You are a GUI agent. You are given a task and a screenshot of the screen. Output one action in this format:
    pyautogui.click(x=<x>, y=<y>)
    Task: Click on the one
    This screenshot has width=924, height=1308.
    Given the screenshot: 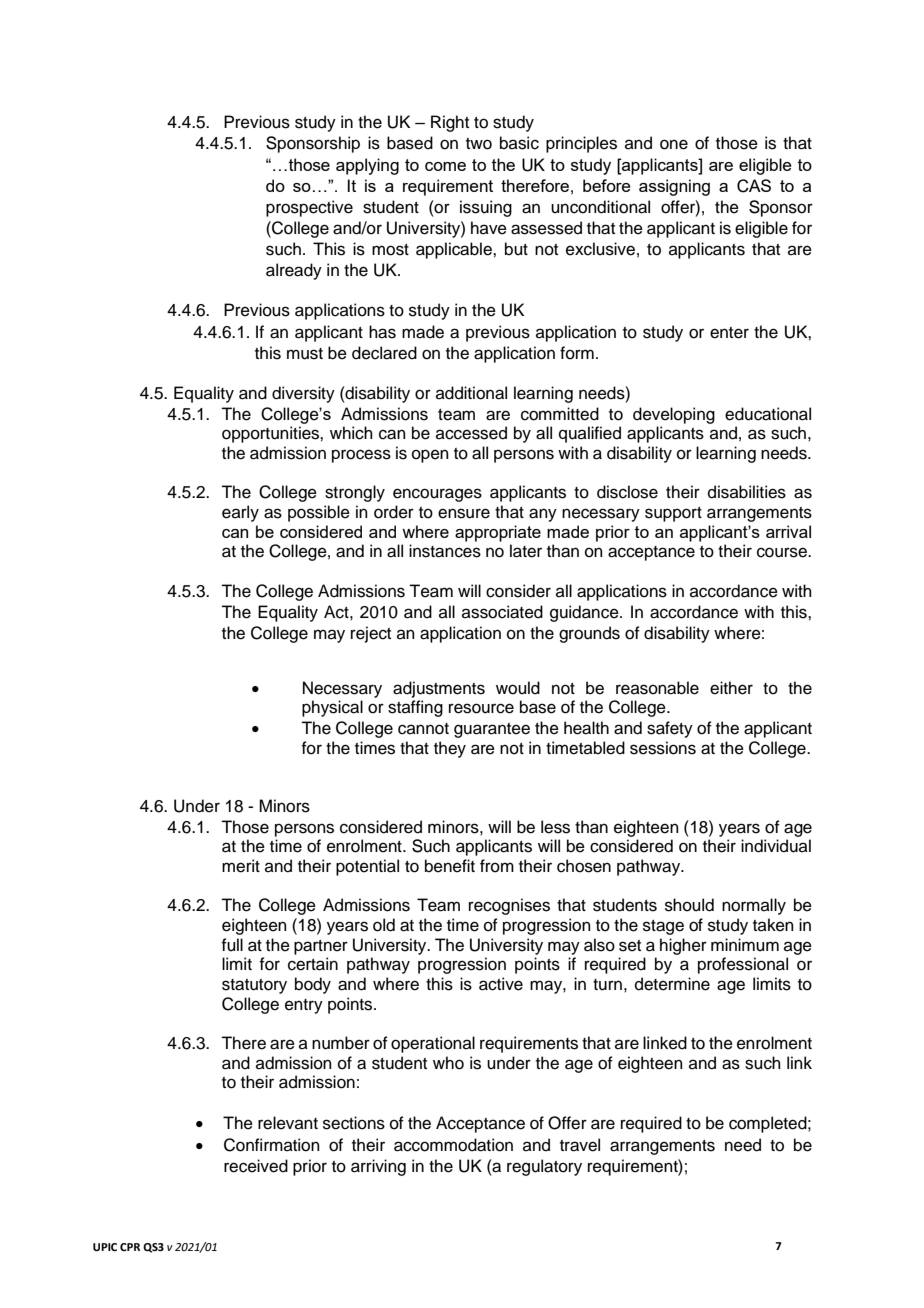 What is the action you would take?
    pyautogui.click(x=674, y=144)
